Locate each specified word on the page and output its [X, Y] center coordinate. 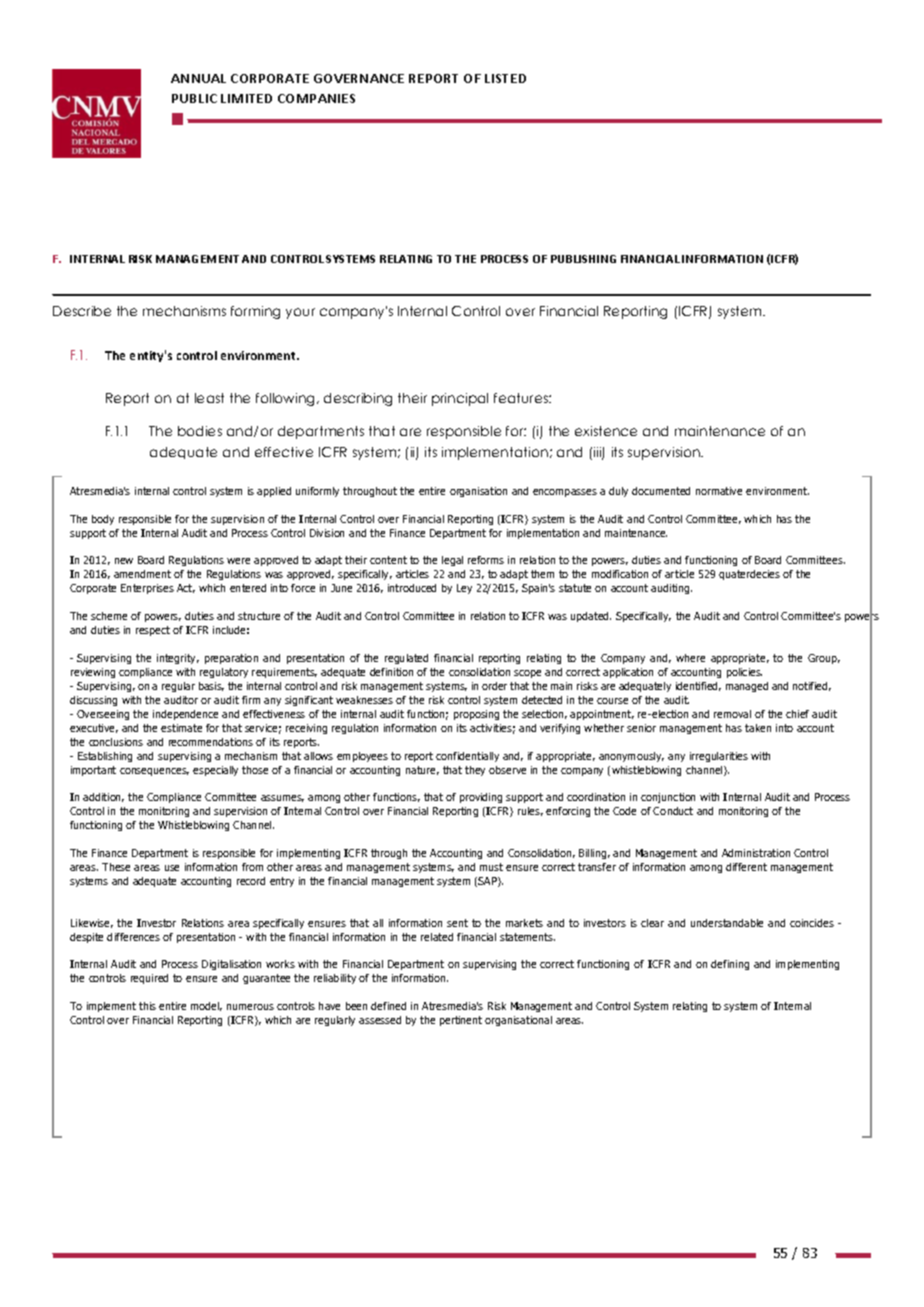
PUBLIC [194, 98]
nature [422, 770]
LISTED [505, 78]
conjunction [668, 798]
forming [255, 312]
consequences [154, 772]
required [149, 979]
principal [460, 399]
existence [606, 431]
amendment [142, 574]
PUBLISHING [583, 259]
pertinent [461, 1021]
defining [730, 965]
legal [452, 561]
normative [719, 491]
